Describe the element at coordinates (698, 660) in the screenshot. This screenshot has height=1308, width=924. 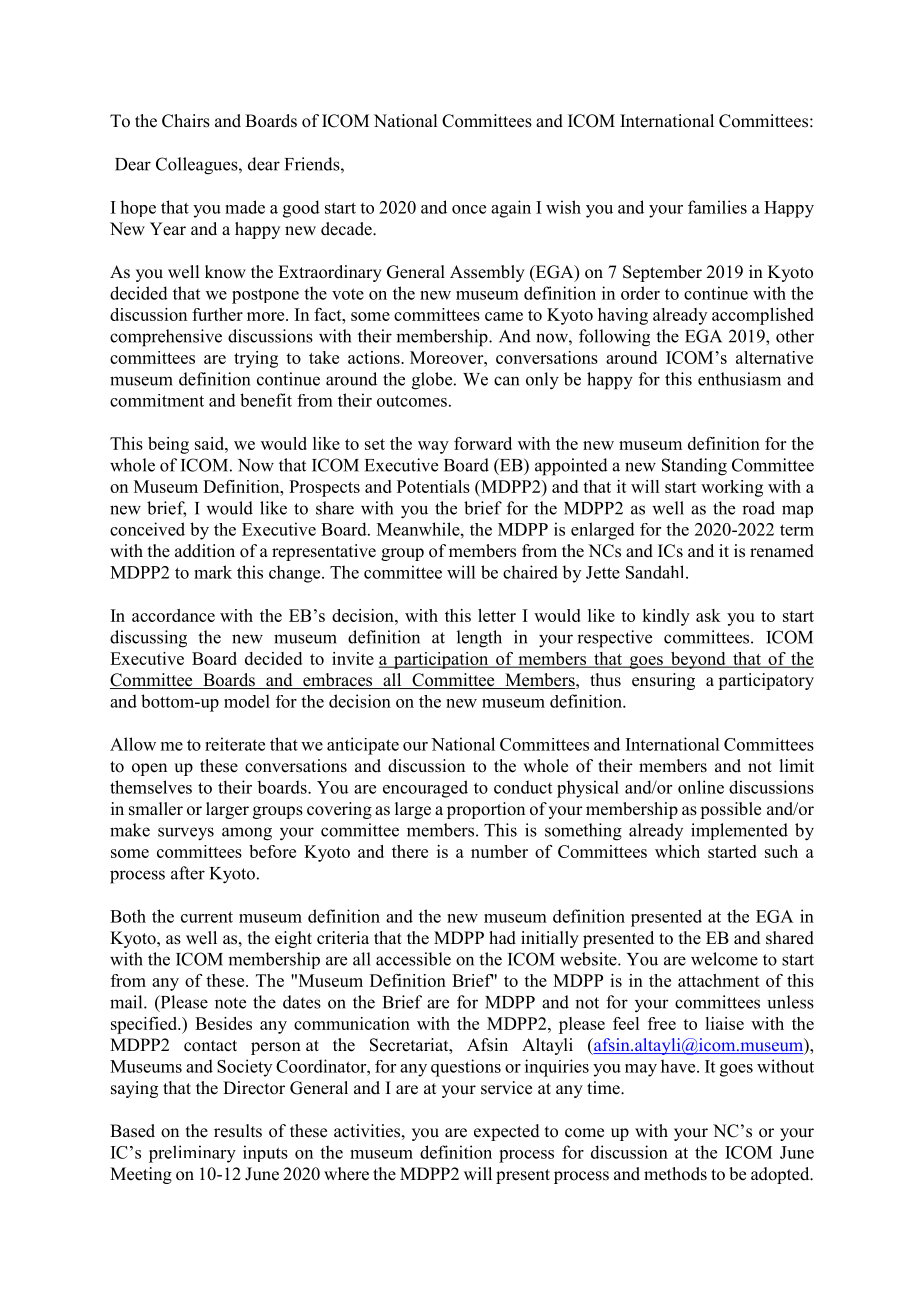
I see `beyond` at that location.
